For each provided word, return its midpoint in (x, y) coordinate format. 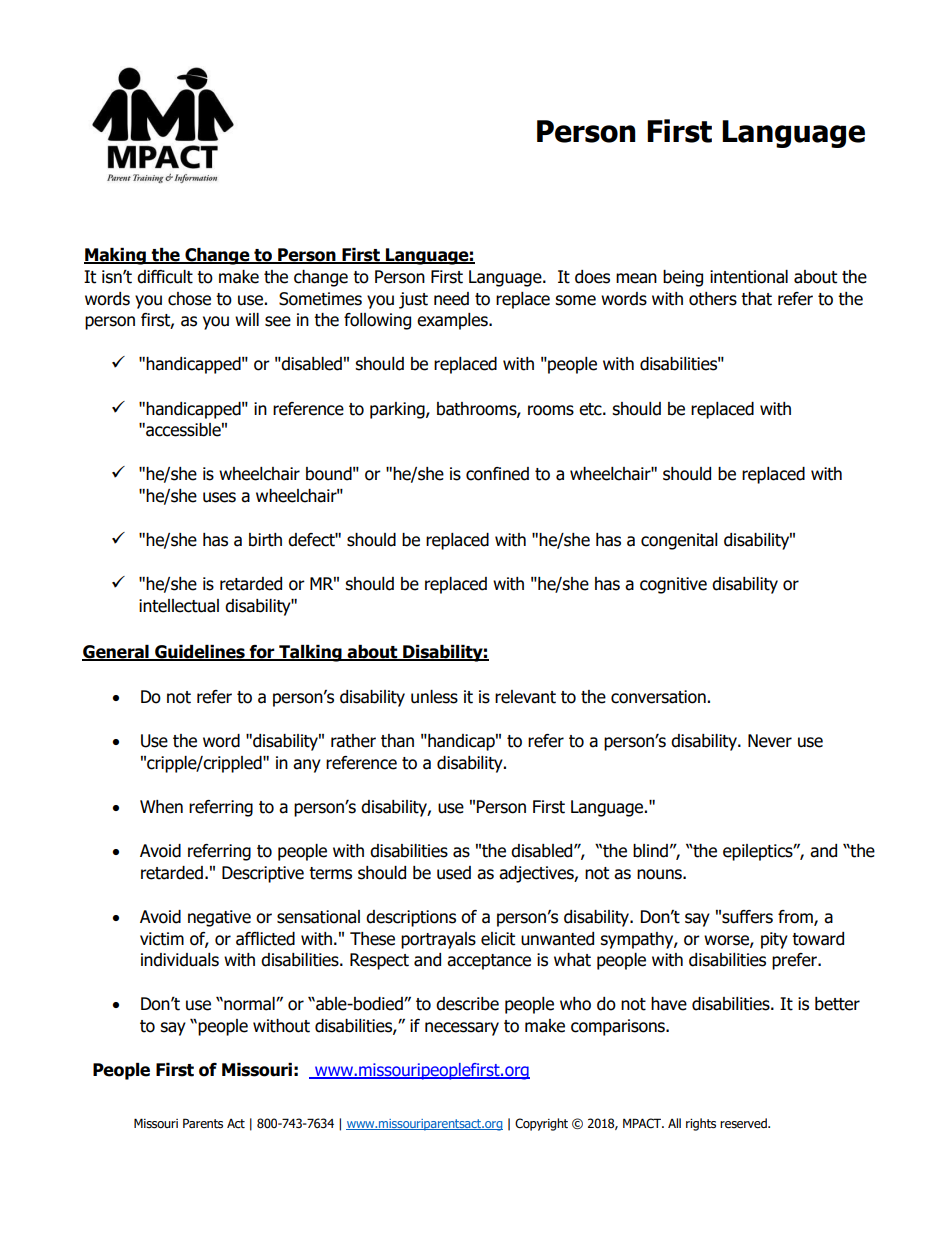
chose (189, 299)
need (451, 299)
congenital (679, 541)
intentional (749, 277)
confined (497, 474)
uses (219, 497)
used (454, 873)
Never (770, 741)
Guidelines (200, 653)
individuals (180, 960)
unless (434, 697)
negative (219, 918)
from (796, 918)
